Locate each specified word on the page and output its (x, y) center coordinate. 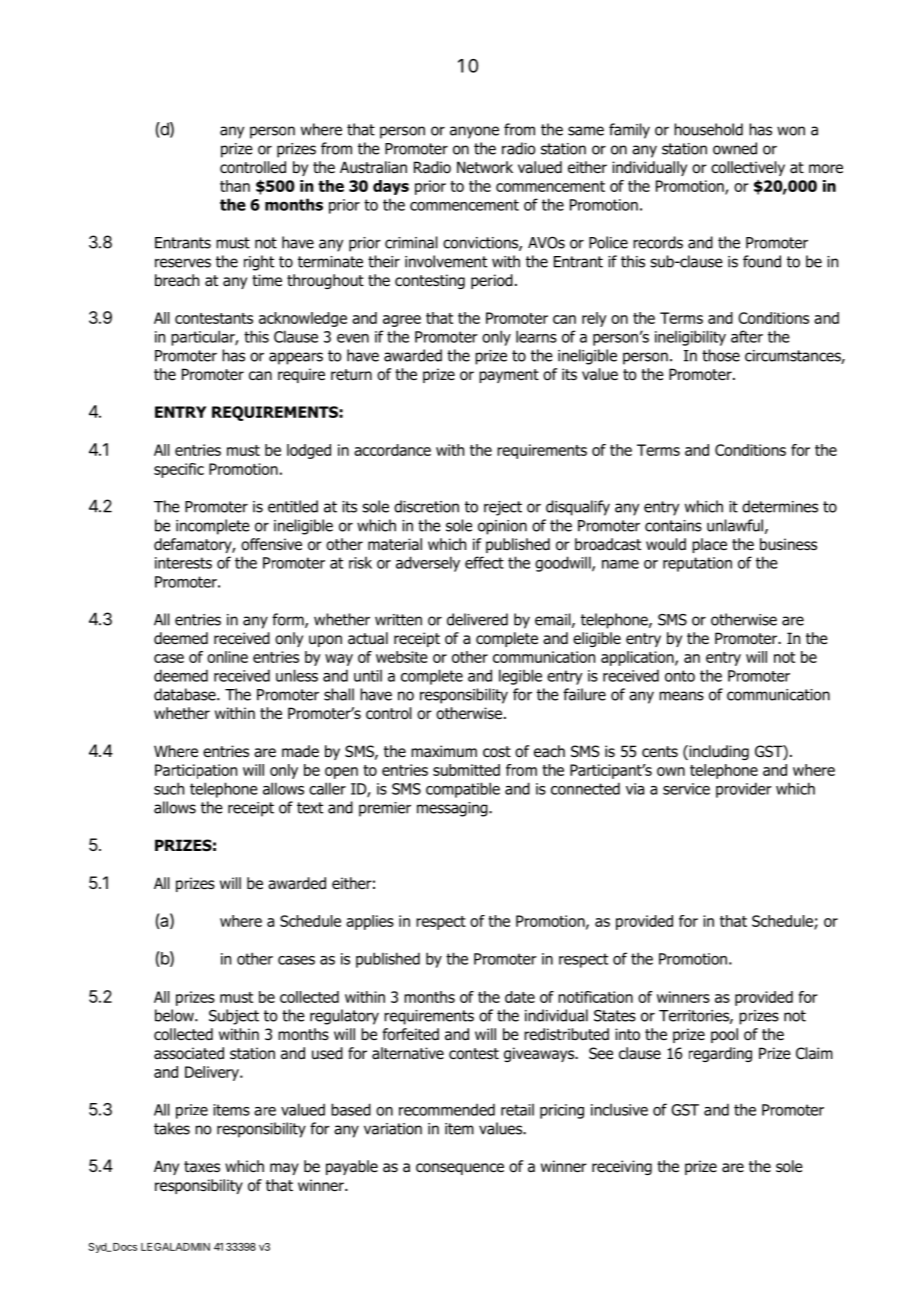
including (718, 752)
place (709, 545)
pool (724, 1035)
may (284, 1169)
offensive (271, 544)
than (235, 186)
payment (509, 376)
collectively (748, 168)
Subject (234, 1017)
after (747, 336)
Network (485, 167)
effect (484, 562)
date (520, 997)
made (300, 751)
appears (296, 358)
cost (497, 752)
